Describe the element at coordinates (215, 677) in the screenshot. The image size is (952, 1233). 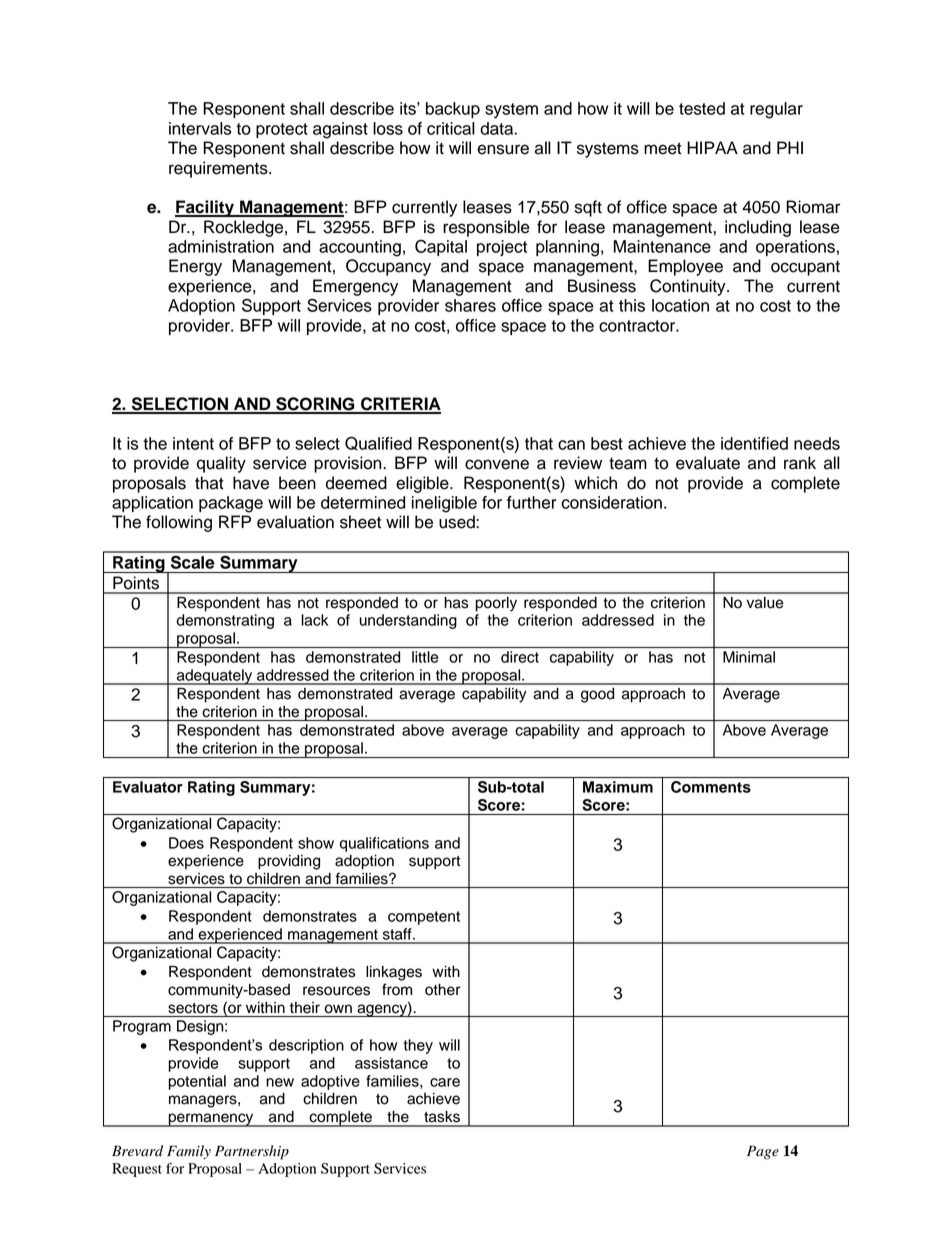
I see `adequately` at that location.
